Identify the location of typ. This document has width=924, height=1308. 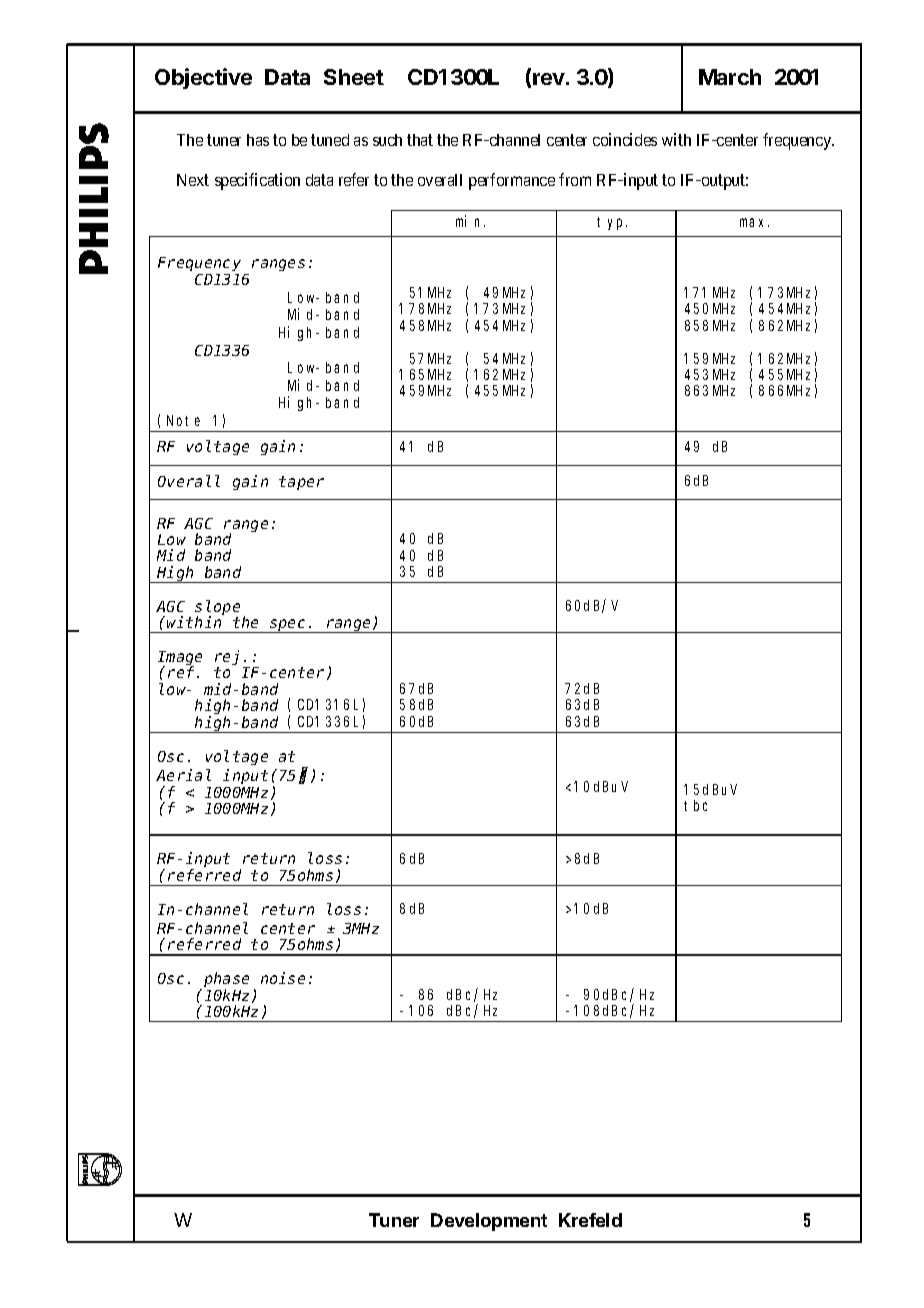
(612, 223).
